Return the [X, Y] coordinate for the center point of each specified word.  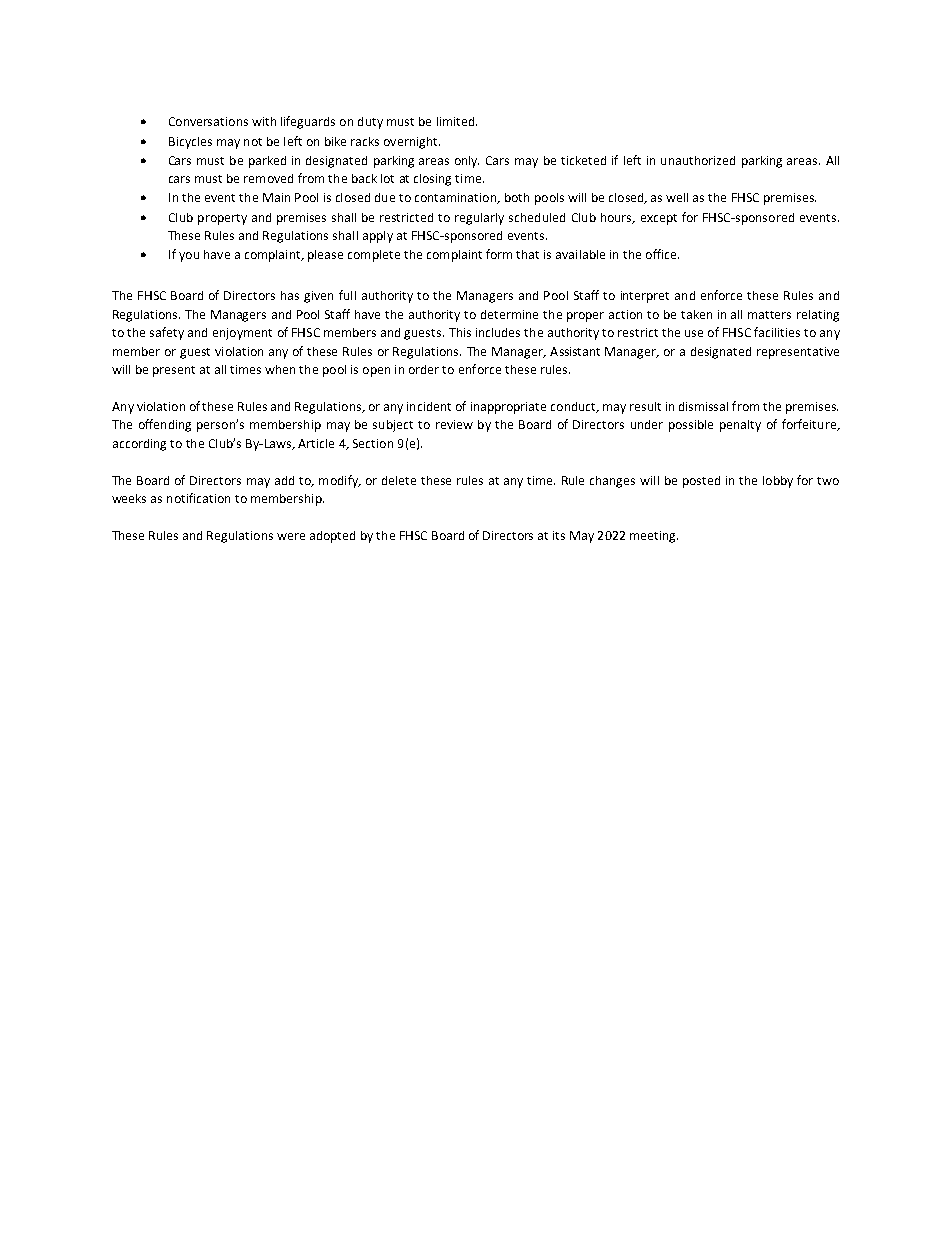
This [460, 332]
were [291, 536]
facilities [777, 332]
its [559, 535]
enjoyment [242, 334]
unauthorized [698, 160]
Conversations [208, 121]
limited [457, 121]
